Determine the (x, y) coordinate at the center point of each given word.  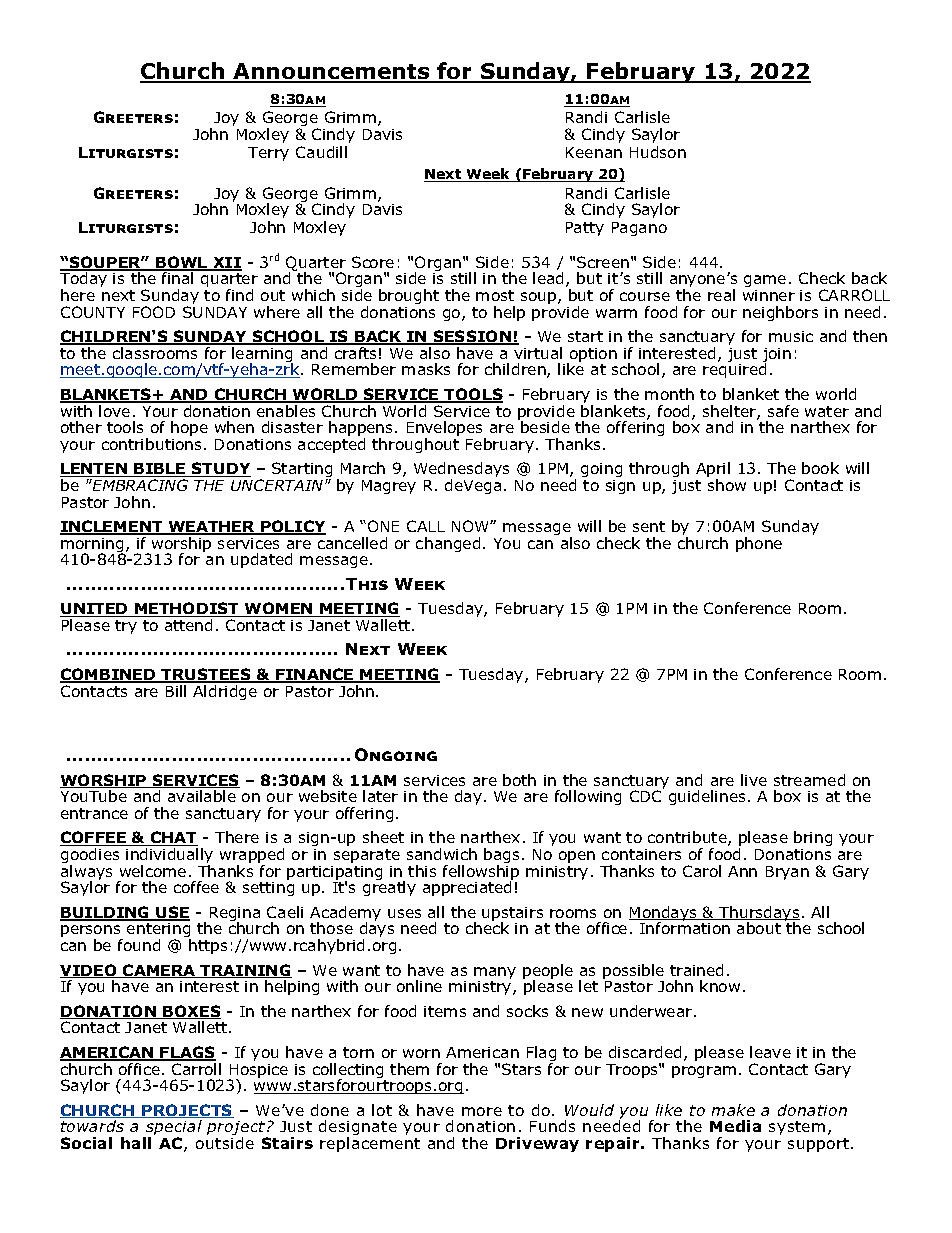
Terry (268, 154)
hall (136, 1143)
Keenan (594, 152)
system (797, 1128)
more (482, 1111)
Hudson (658, 152)
